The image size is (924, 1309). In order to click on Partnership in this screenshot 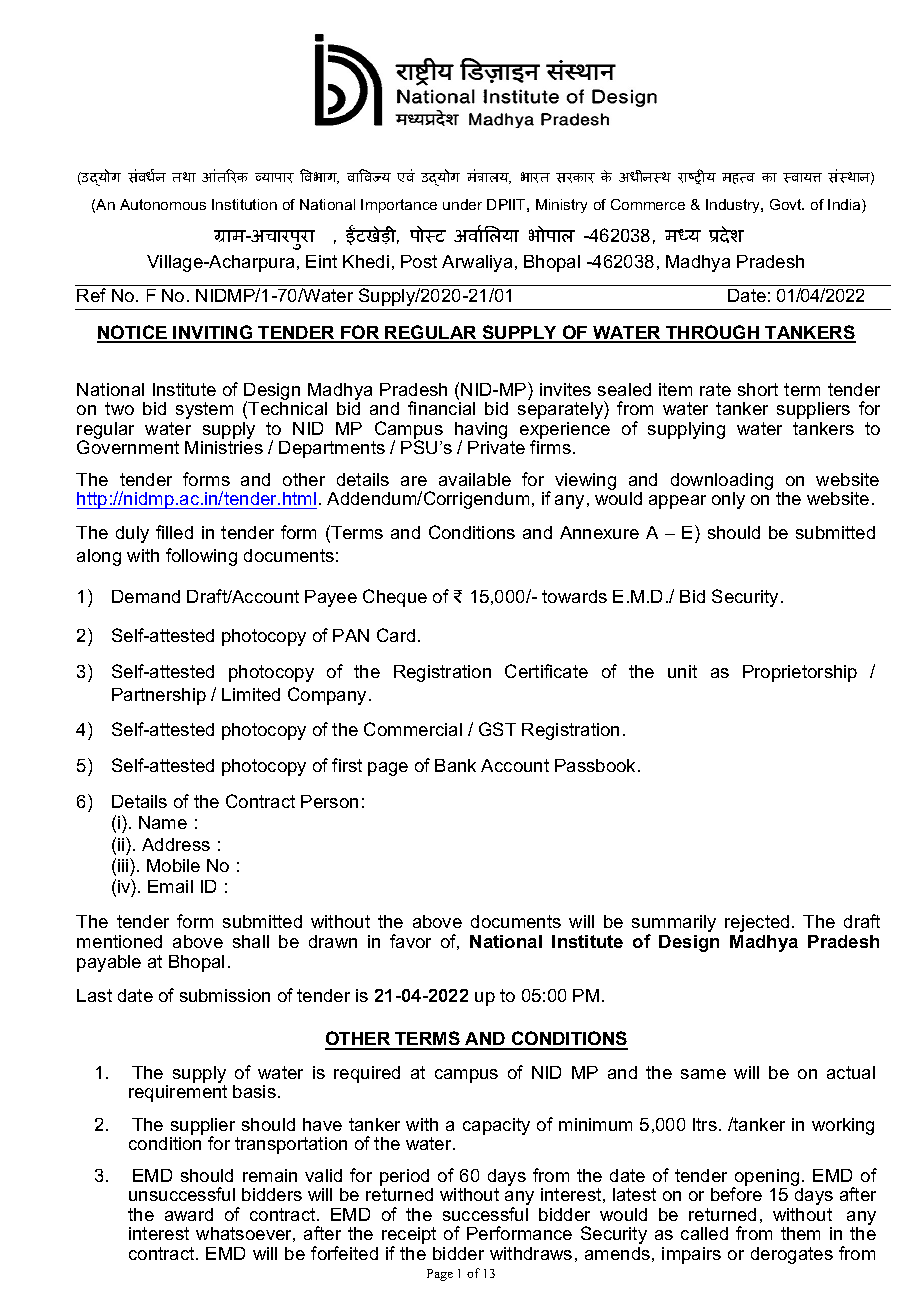, I will do `click(159, 696)`.
